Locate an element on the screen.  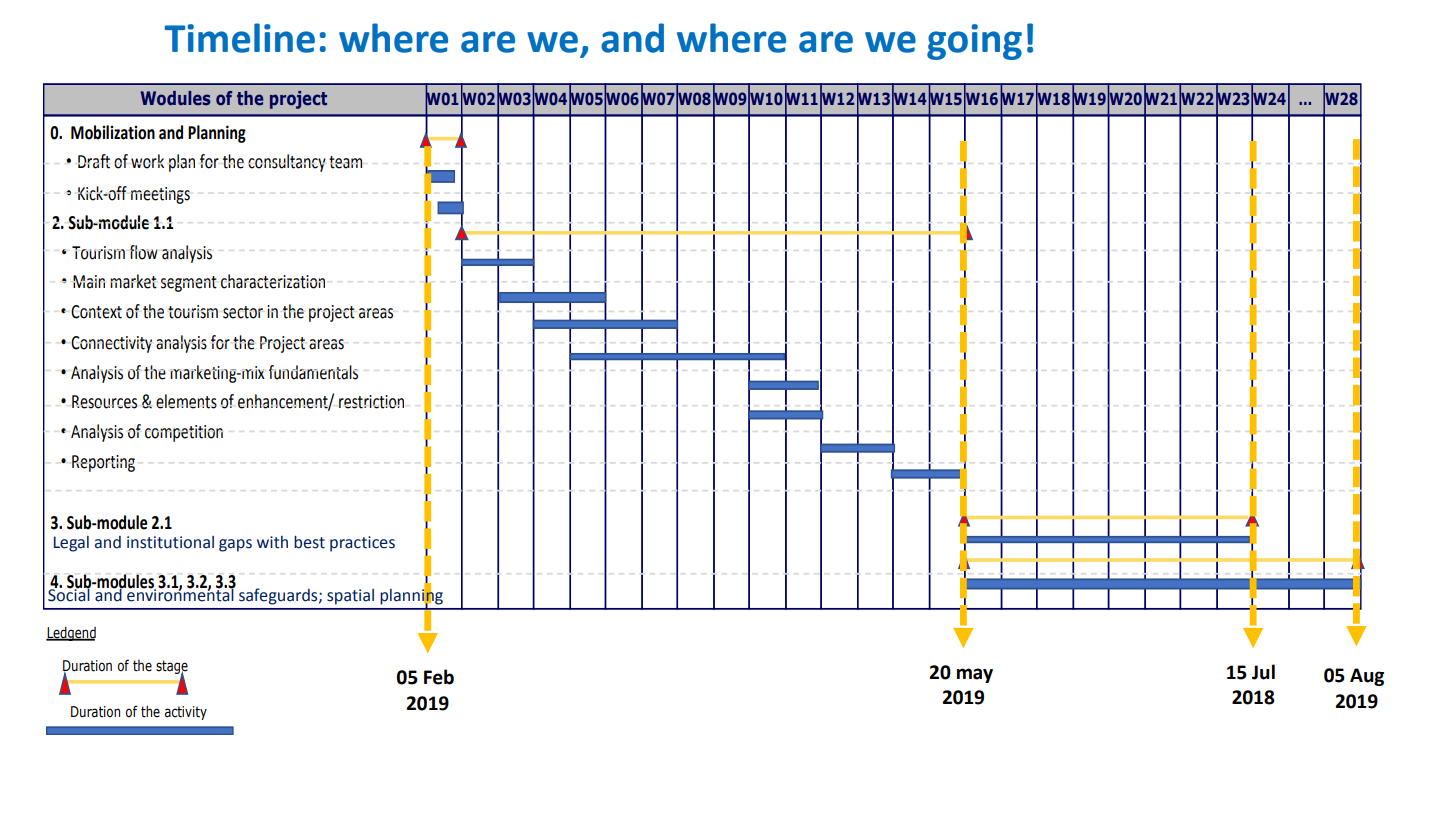
Timeline is located at coordinates (240, 38).
